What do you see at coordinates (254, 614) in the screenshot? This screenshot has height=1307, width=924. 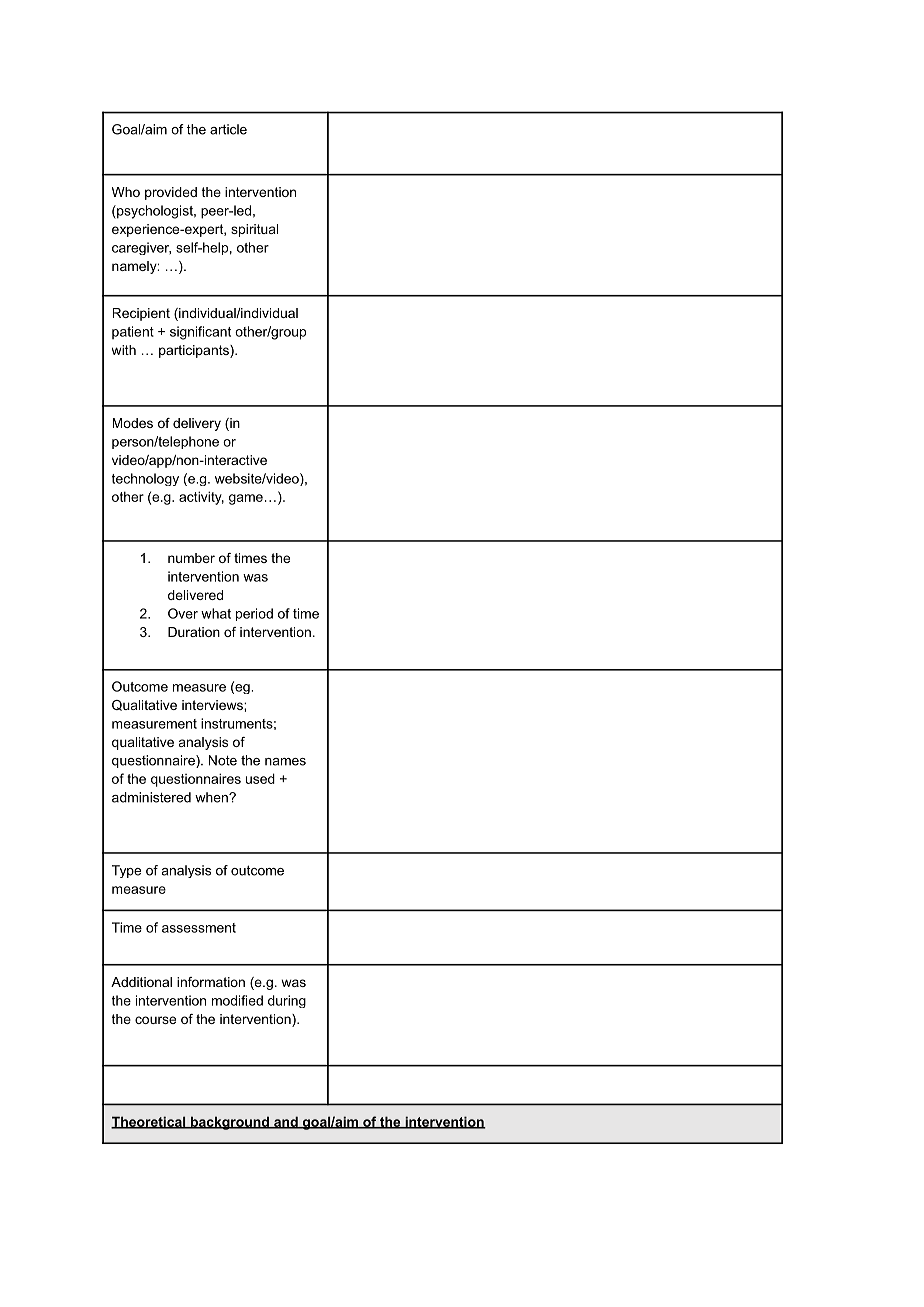 I see `period` at bounding box center [254, 614].
